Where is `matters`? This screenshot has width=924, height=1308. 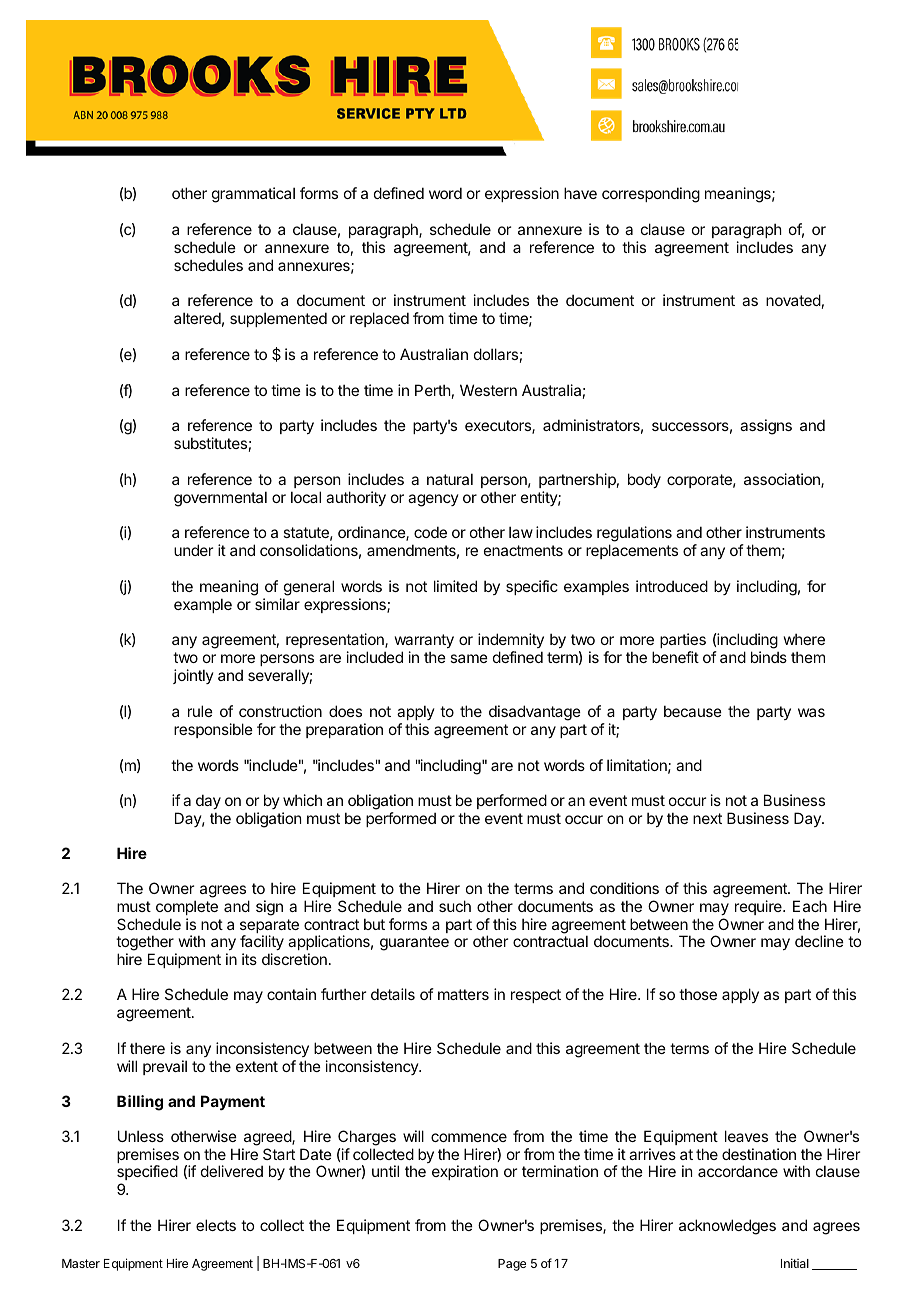
matters is located at coordinates (463, 994).
